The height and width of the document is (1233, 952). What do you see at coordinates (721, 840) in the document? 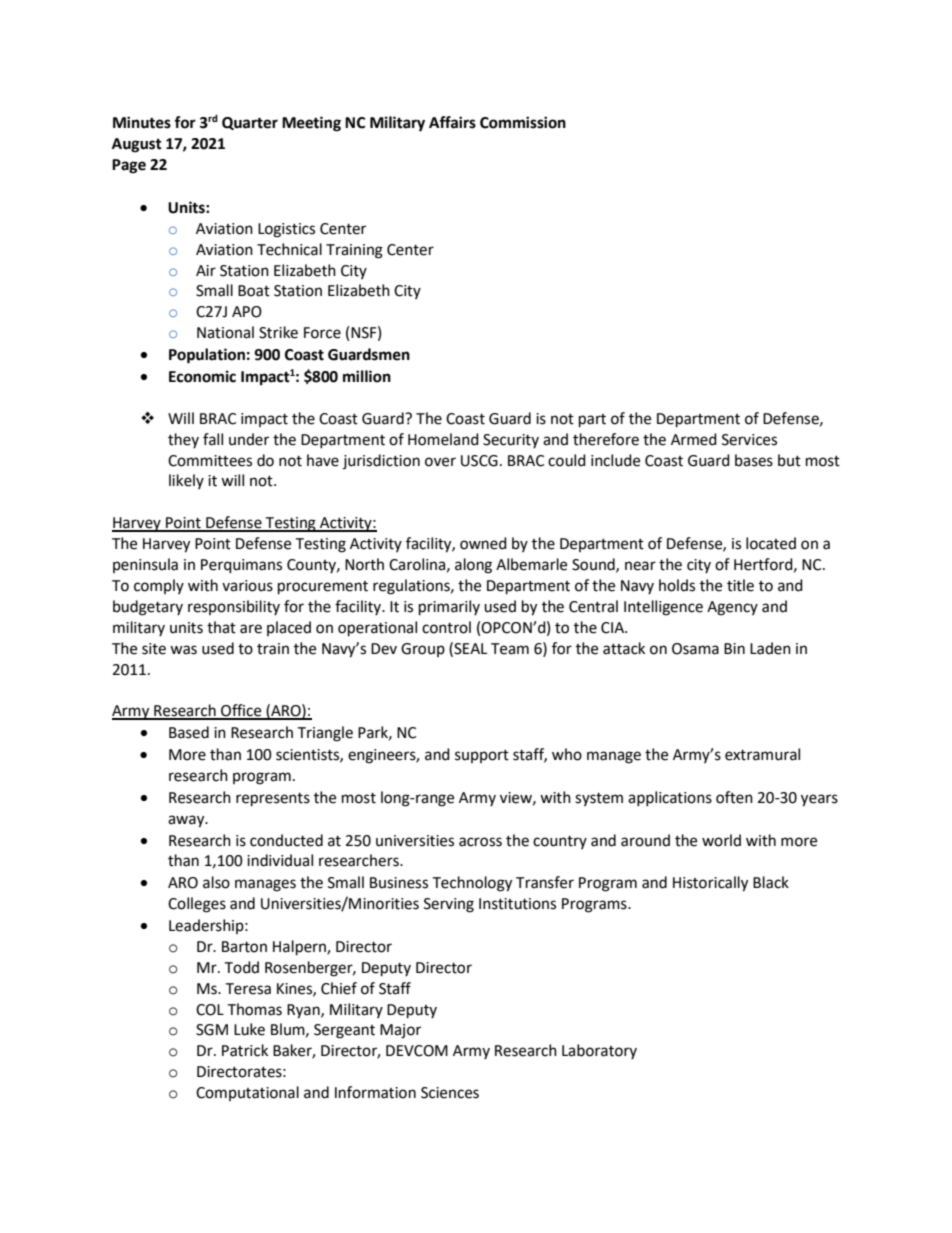
I see `world` at bounding box center [721, 840].
